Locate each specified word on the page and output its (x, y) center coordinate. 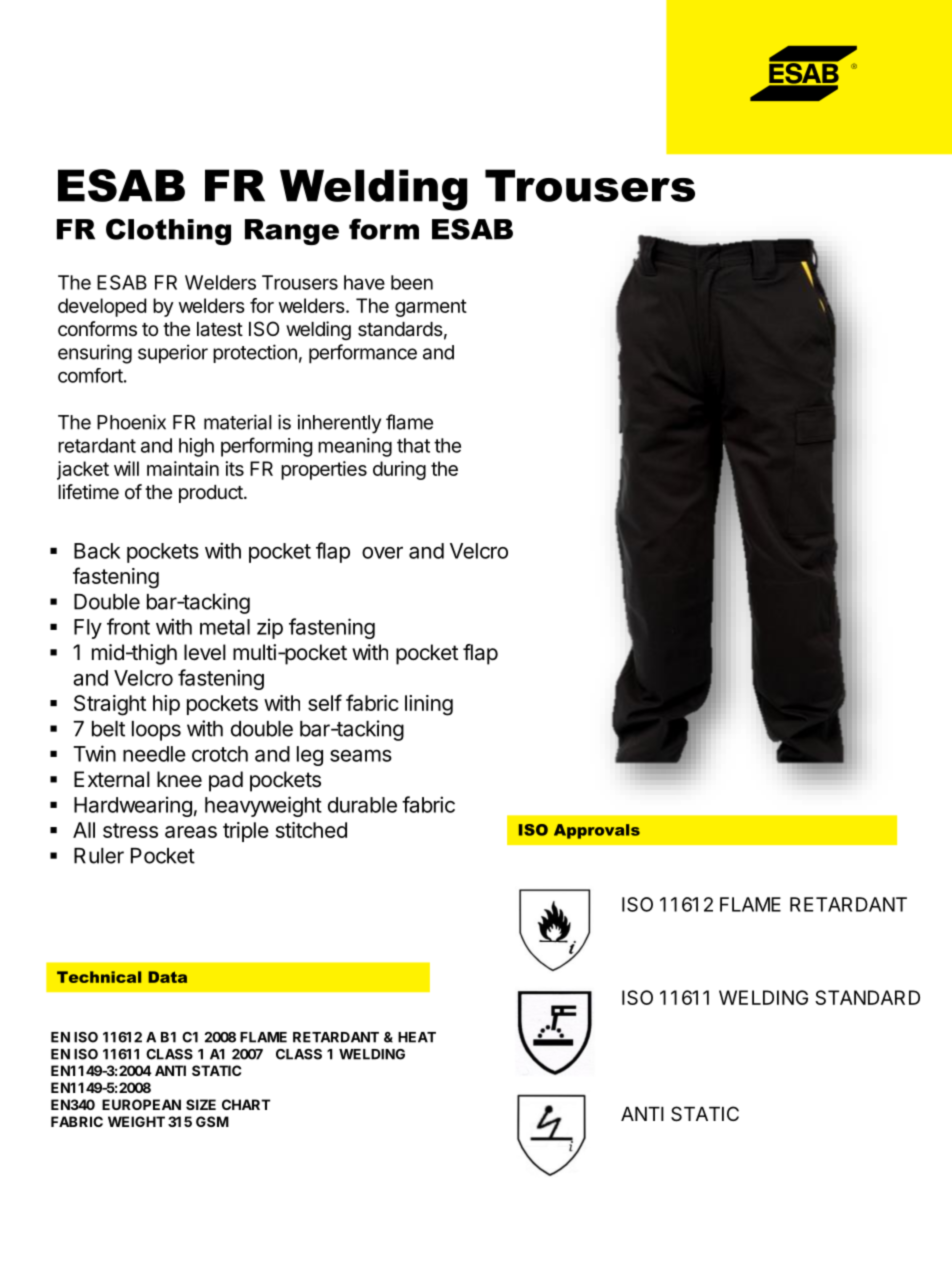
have (364, 282)
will (126, 468)
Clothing (168, 231)
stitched (311, 830)
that (413, 445)
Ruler (99, 856)
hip (166, 705)
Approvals (597, 831)
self (325, 702)
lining (429, 705)
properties (324, 470)
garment (431, 308)
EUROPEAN (141, 1104)
